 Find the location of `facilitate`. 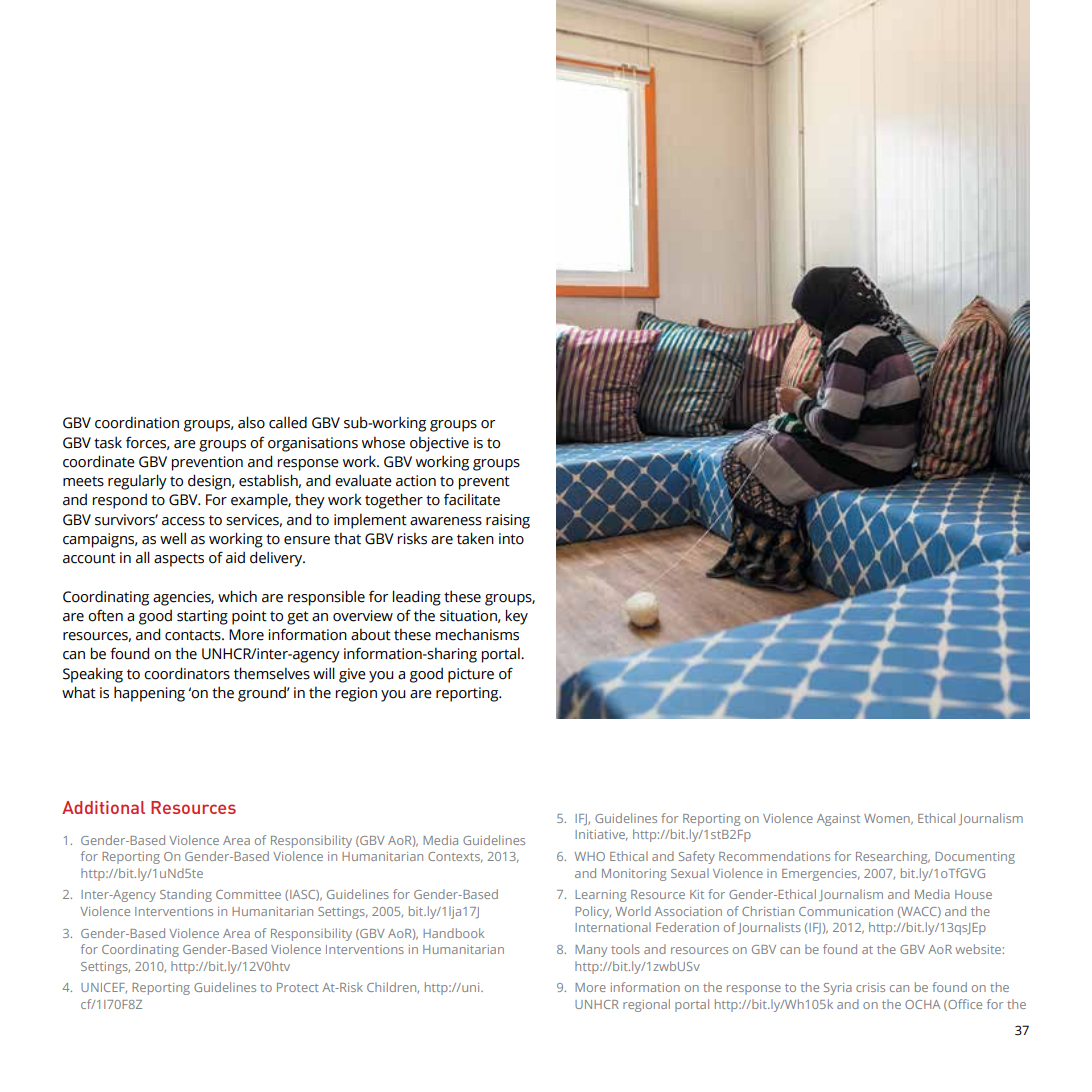

facilitate is located at coordinates (472, 499).
